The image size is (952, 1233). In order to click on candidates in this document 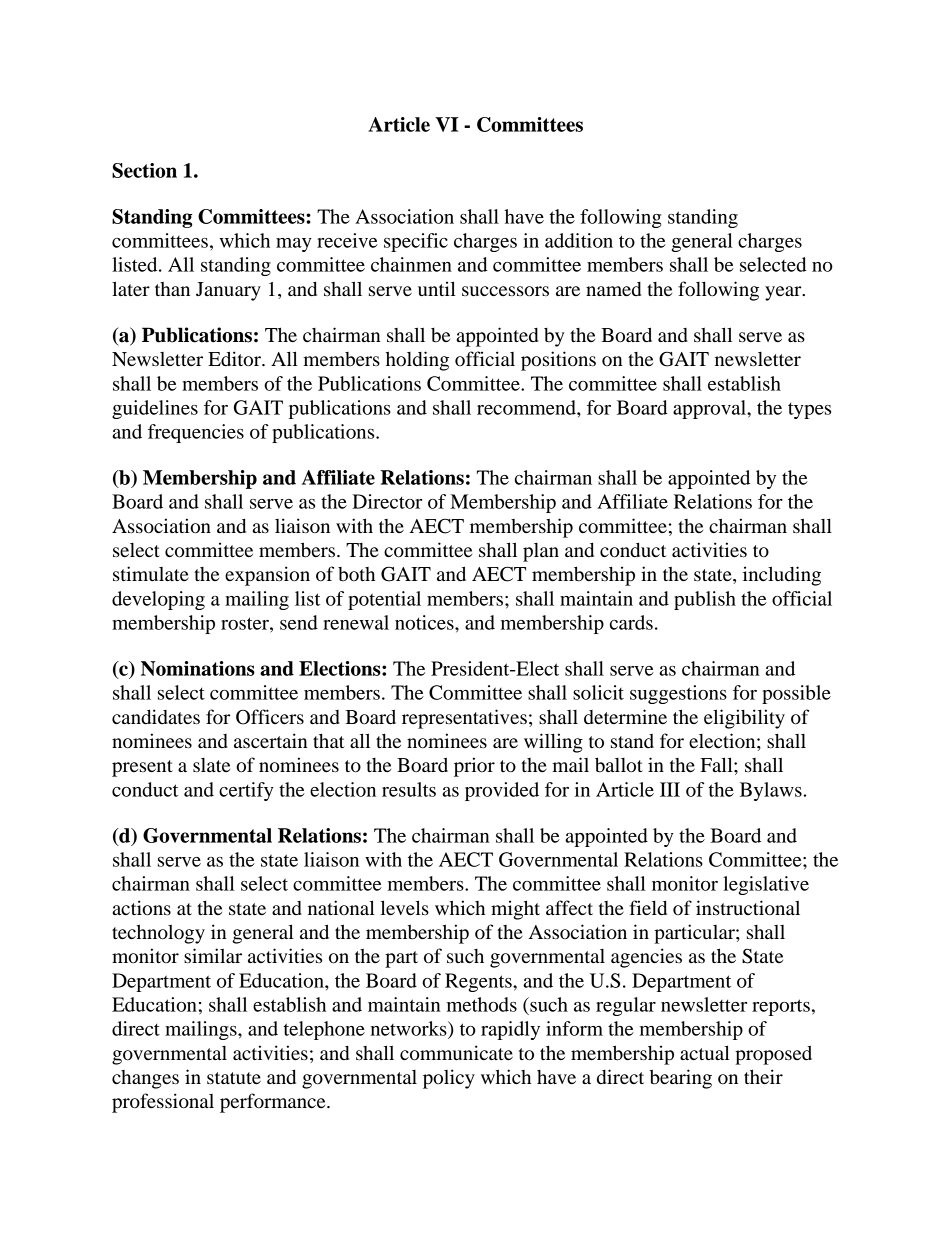, I will do `click(156, 717)`.
